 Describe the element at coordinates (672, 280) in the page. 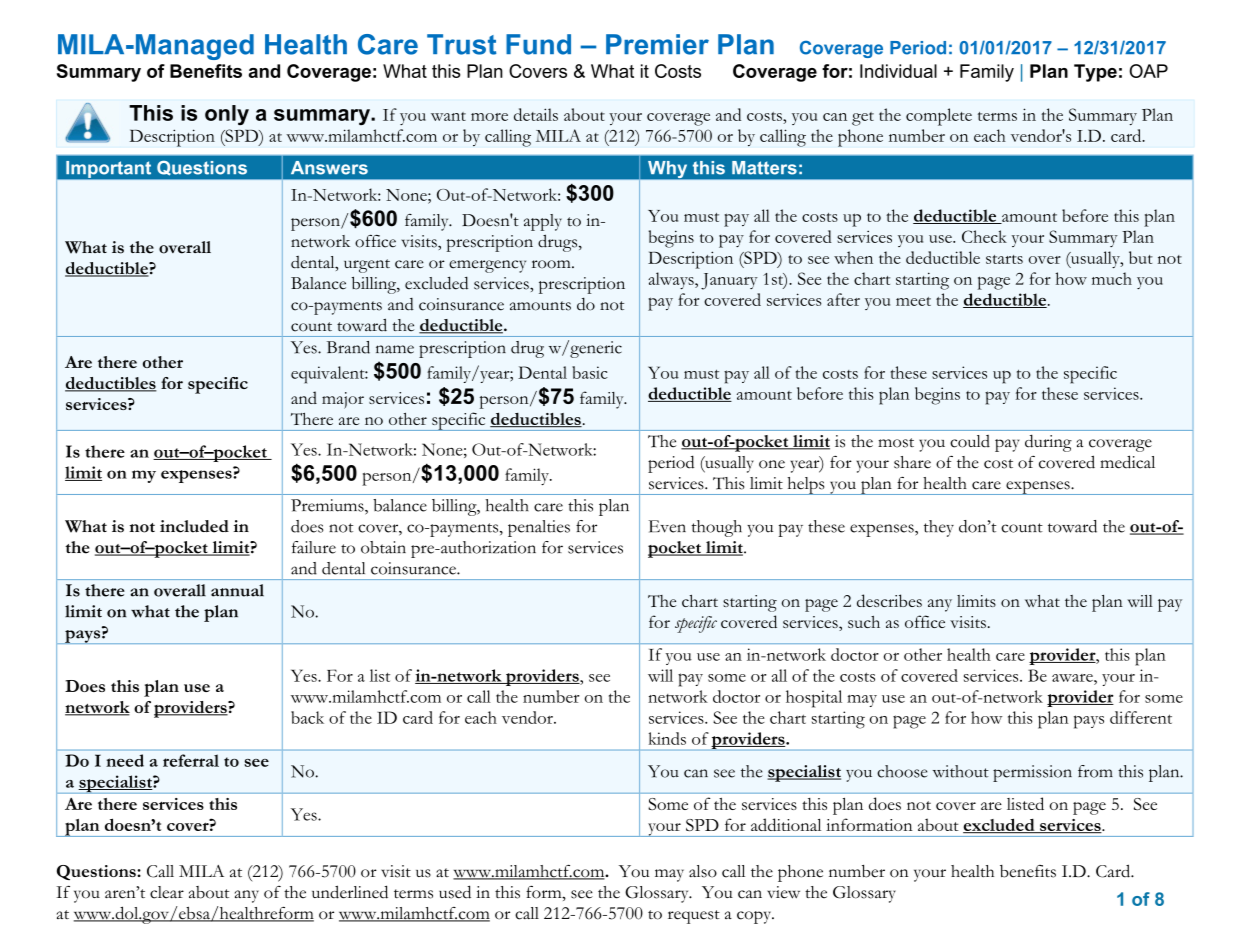

I see `always` at that location.
